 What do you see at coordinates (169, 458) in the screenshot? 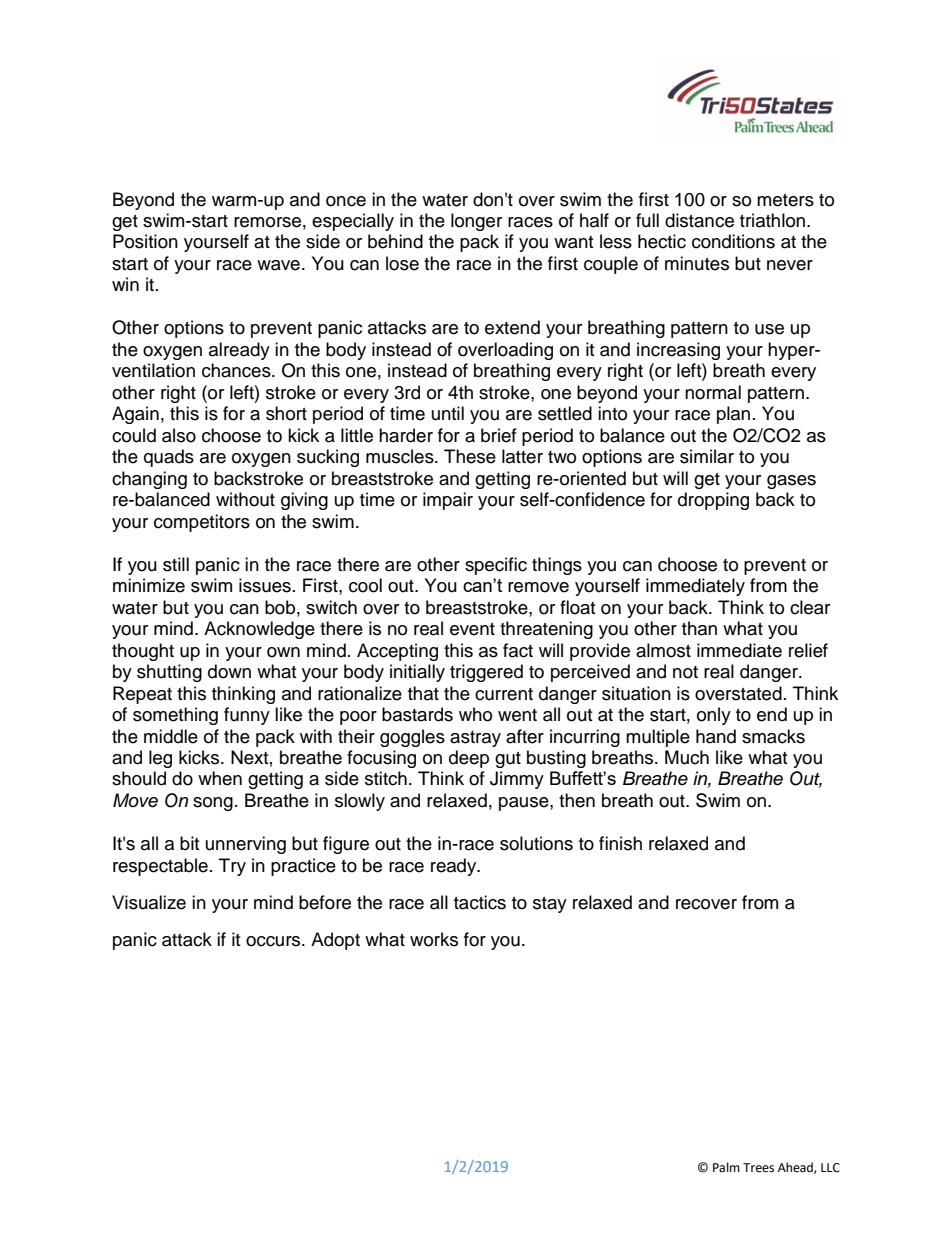
I see `quads` at bounding box center [169, 458].
